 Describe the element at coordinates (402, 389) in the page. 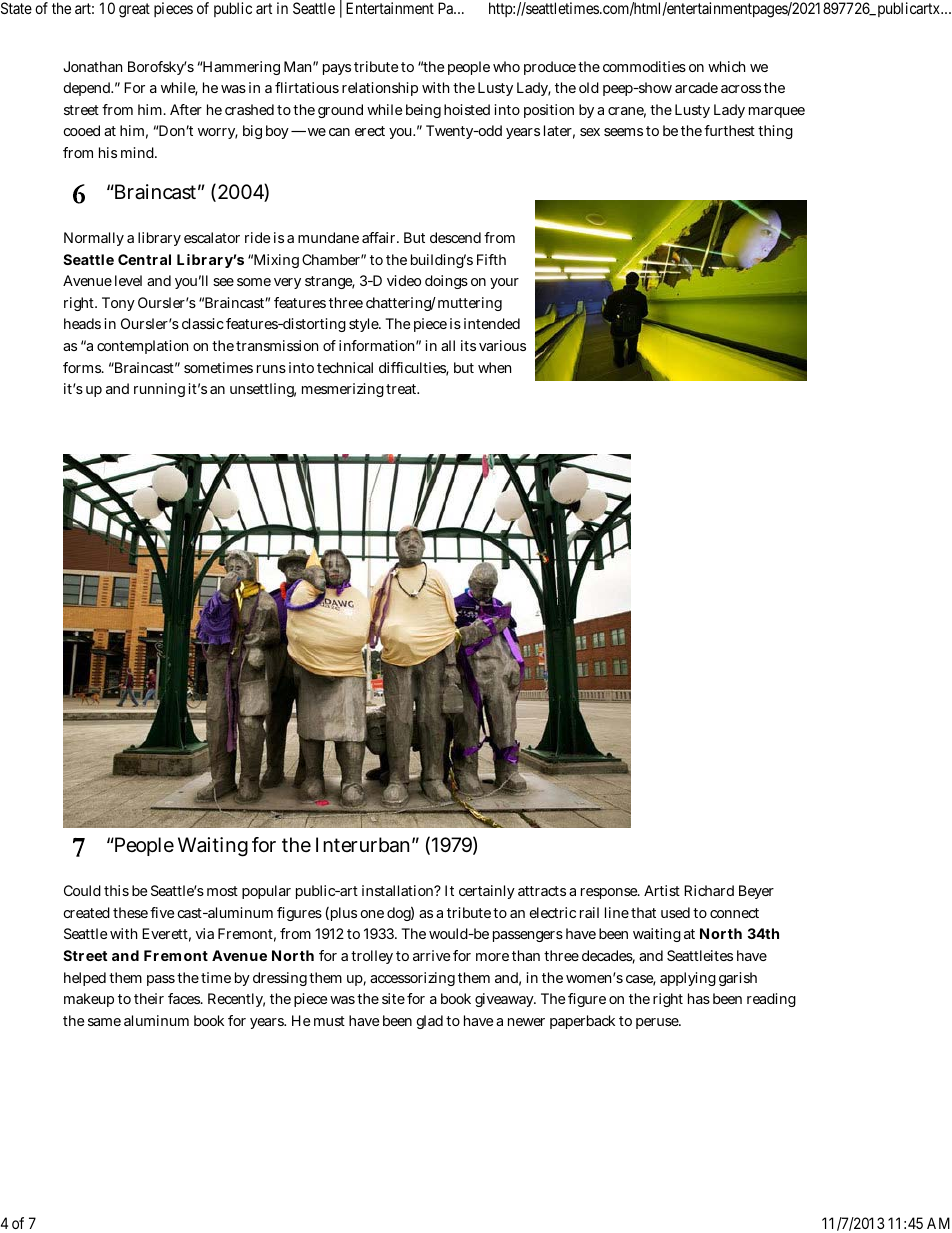

I see `treat` at that location.
